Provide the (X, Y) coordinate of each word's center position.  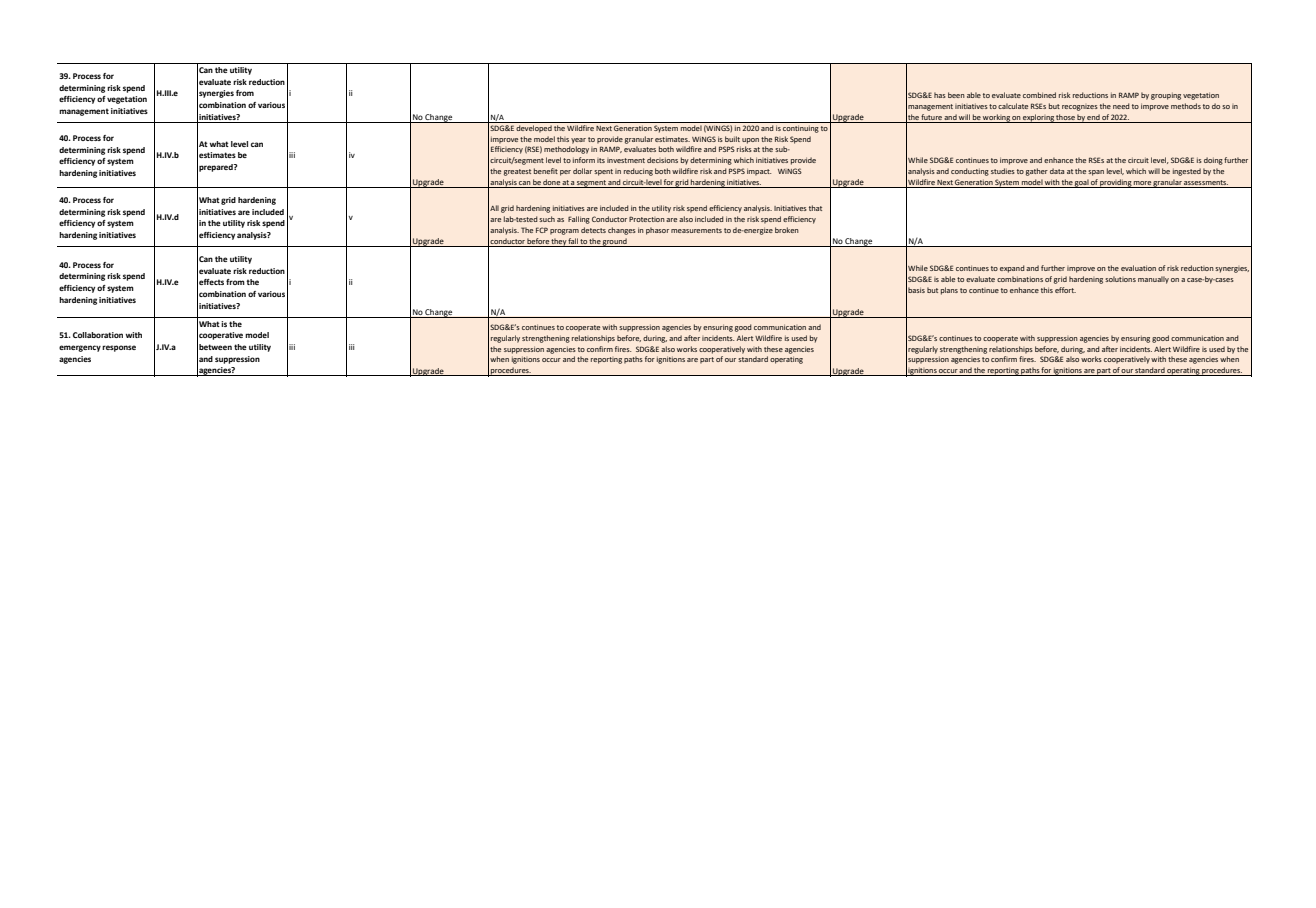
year (578, 141)
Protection (647, 219)
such (547, 219)
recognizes (1080, 108)
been (956, 95)
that (815, 208)
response (119, 348)
